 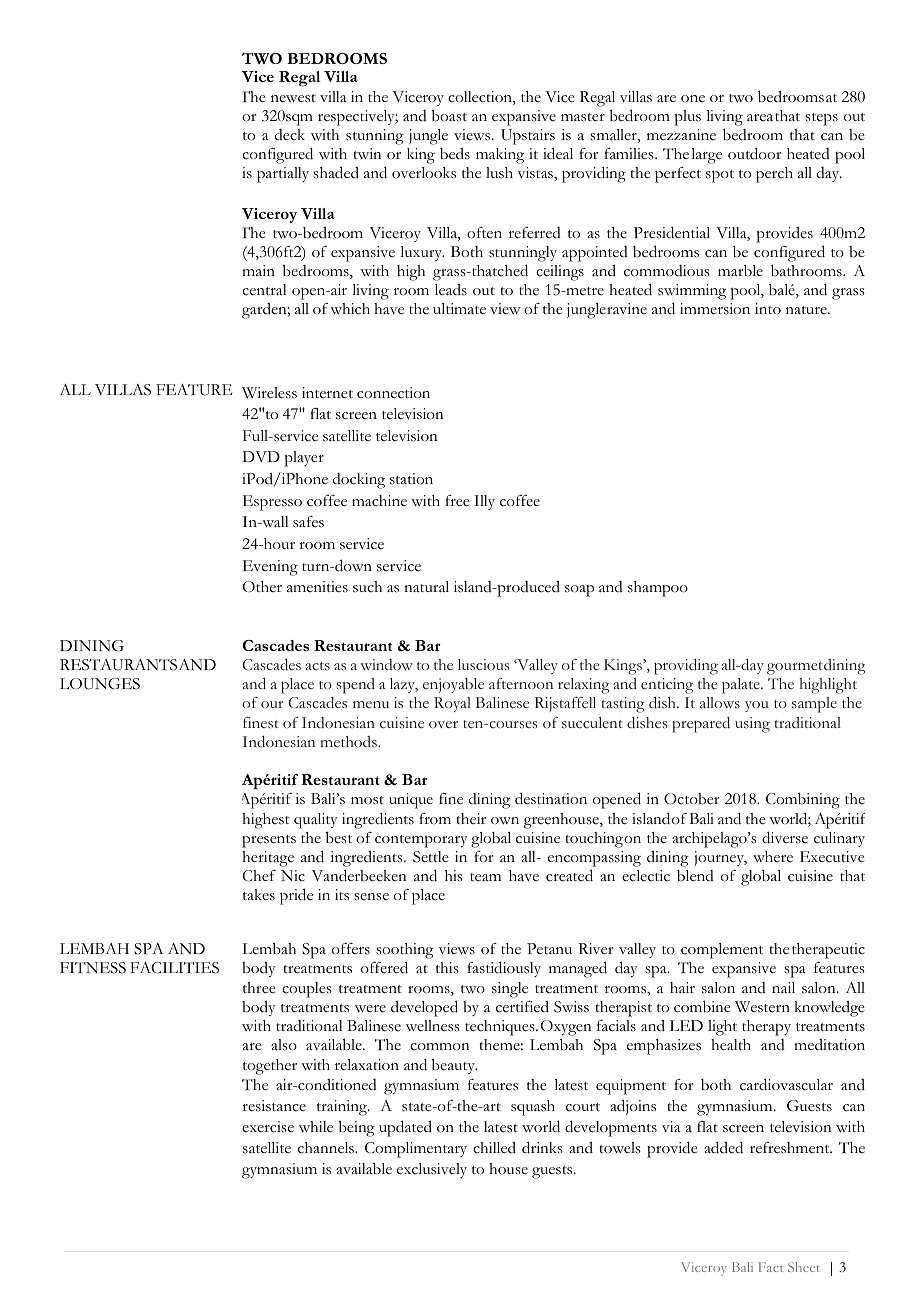 I want to click on presents, so click(x=269, y=841).
